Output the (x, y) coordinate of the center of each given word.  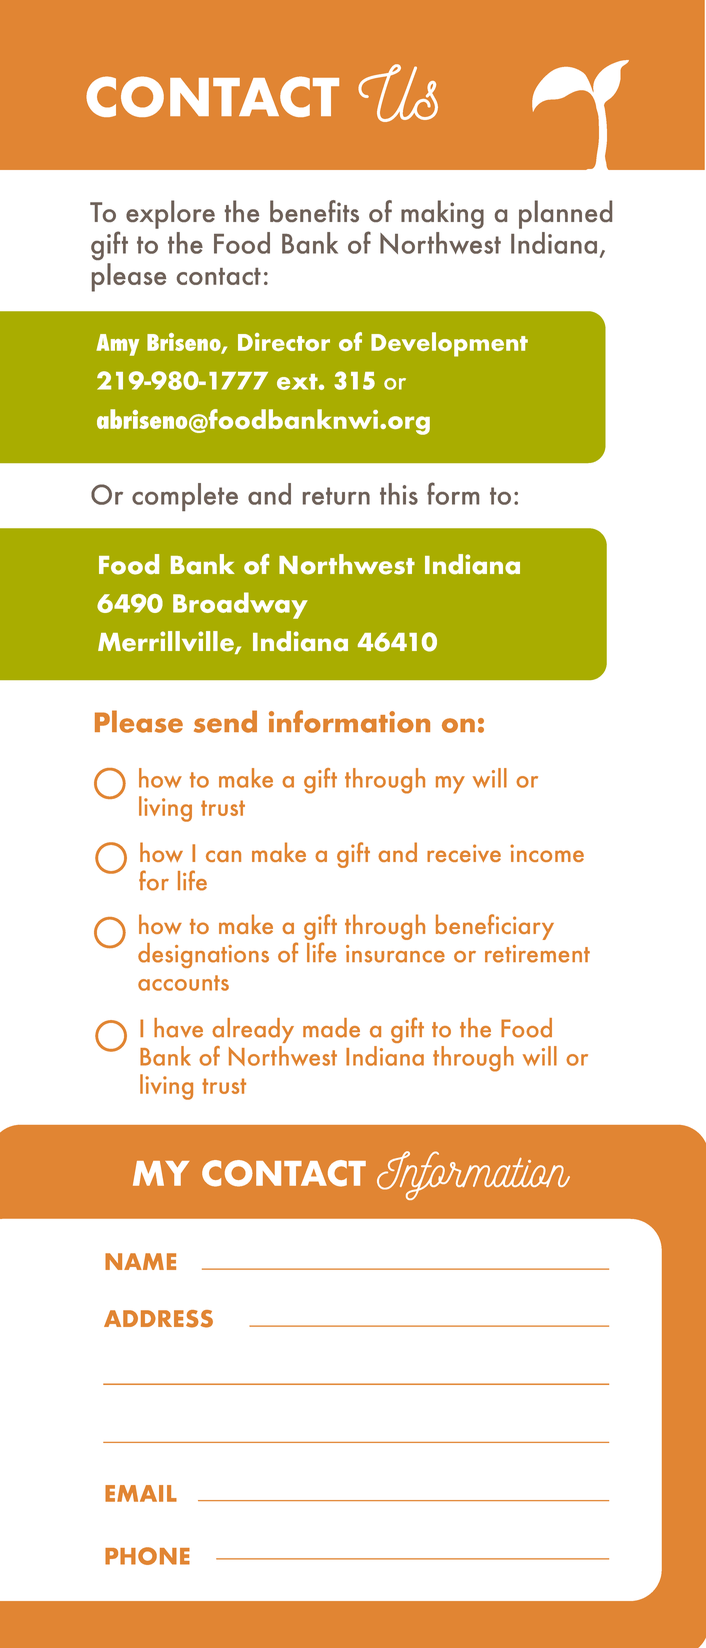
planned (565, 214)
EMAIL (141, 1493)
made (331, 1028)
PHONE (147, 1556)
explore (170, 214)
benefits (314, 211)
